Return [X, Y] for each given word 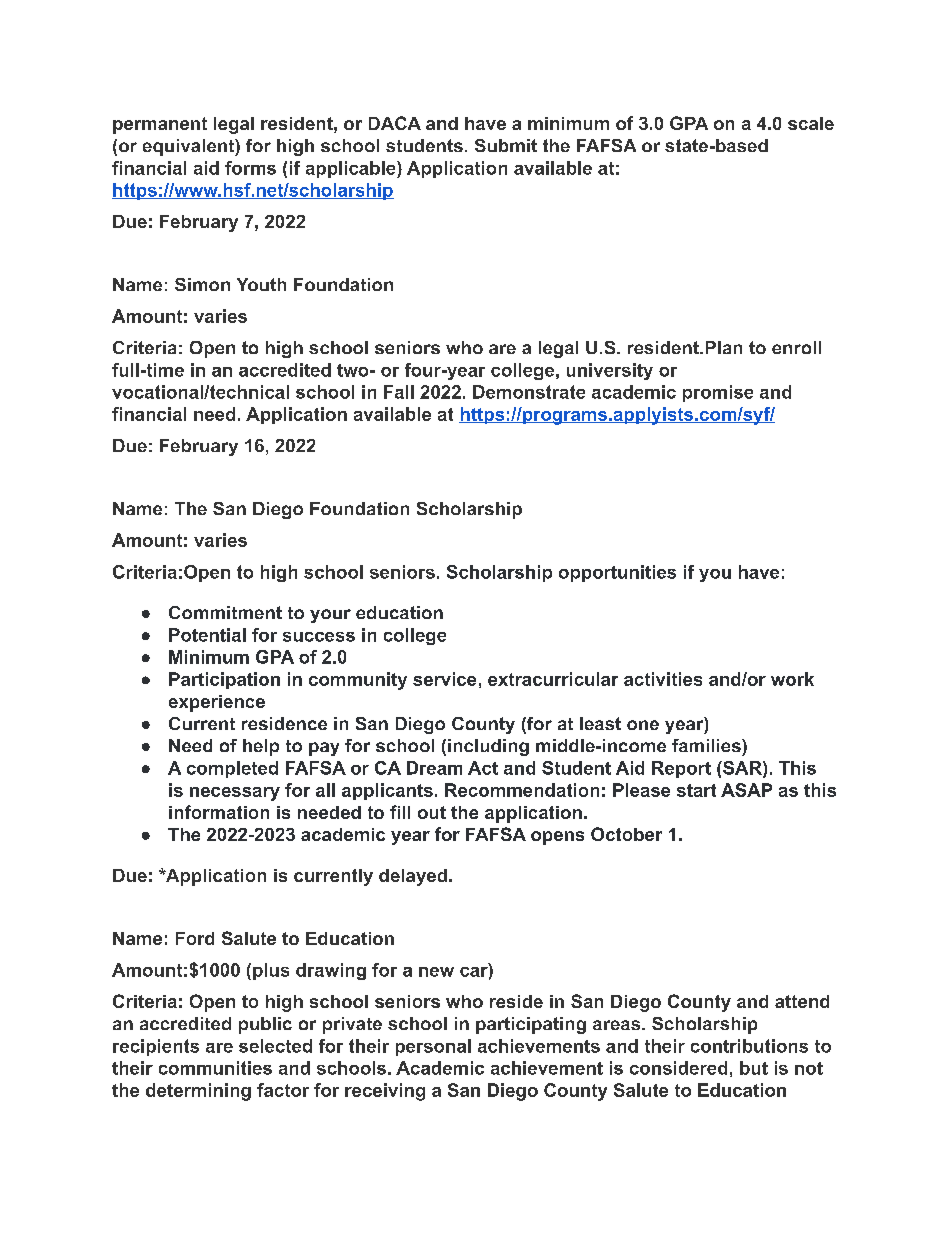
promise [718, 393]
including [488, 747]
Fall [399, 392]
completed [232, 769]
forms [250, 168]
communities [215, 1068]
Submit [506, 145]
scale [811, 123]
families [706, 745]
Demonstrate [529, 392]
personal [433, 1047]
